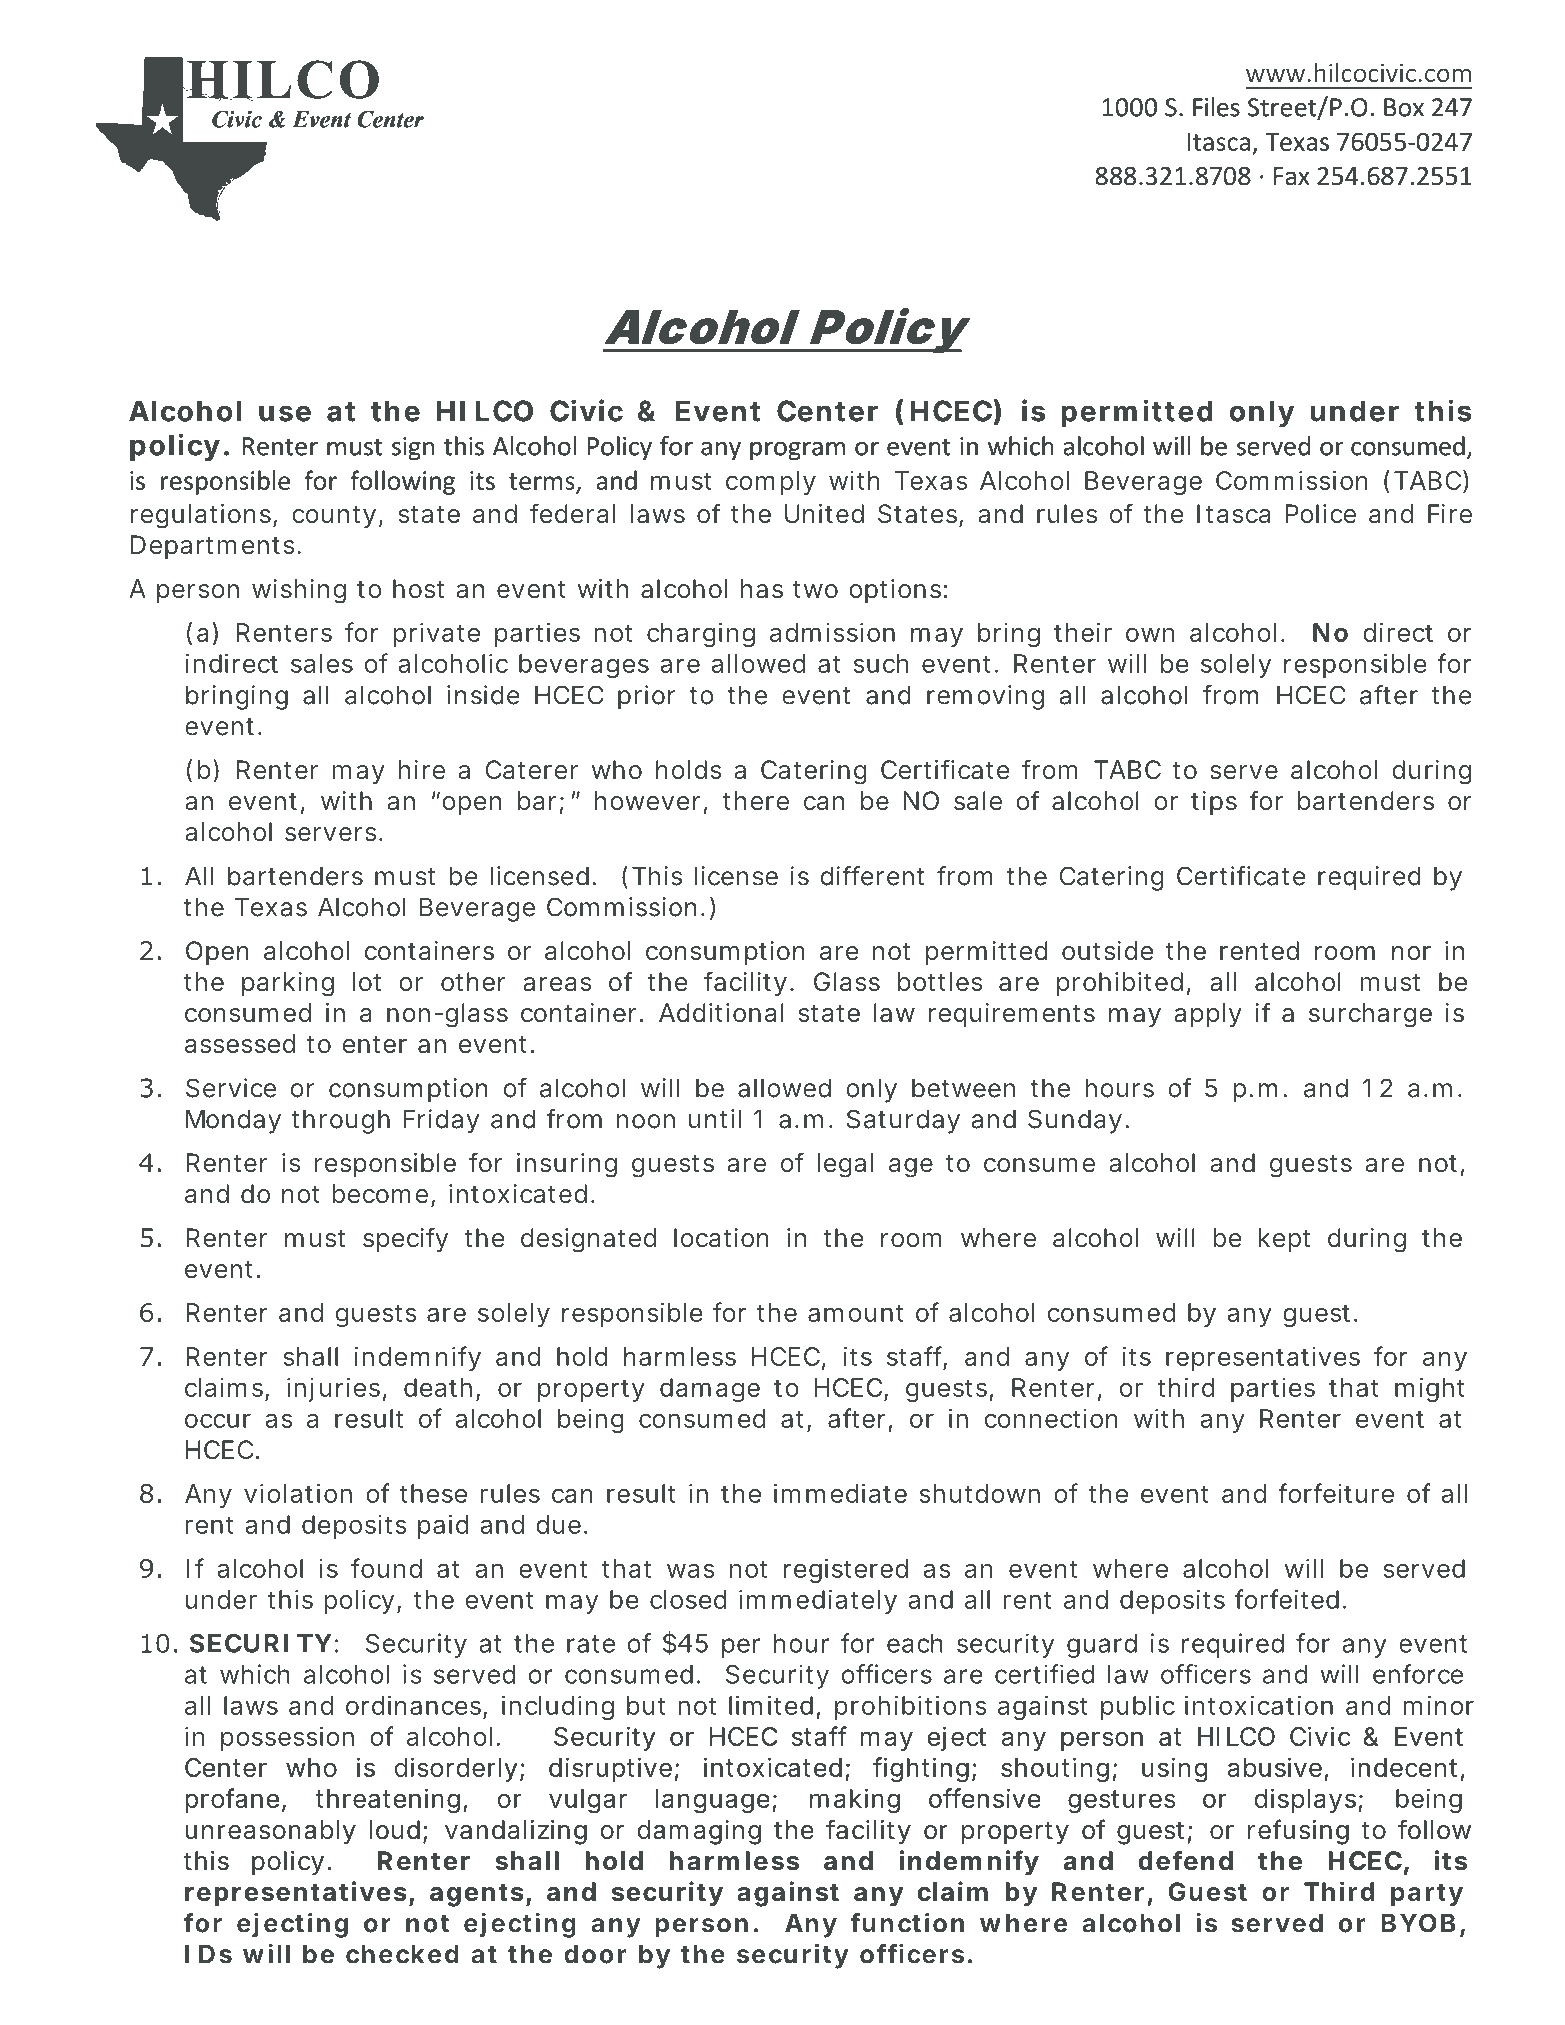 The image size is (1565, 2025). What do you see at coordinates (367, 982) in the document?
I see `lot` at bounding box center [367, 982].
